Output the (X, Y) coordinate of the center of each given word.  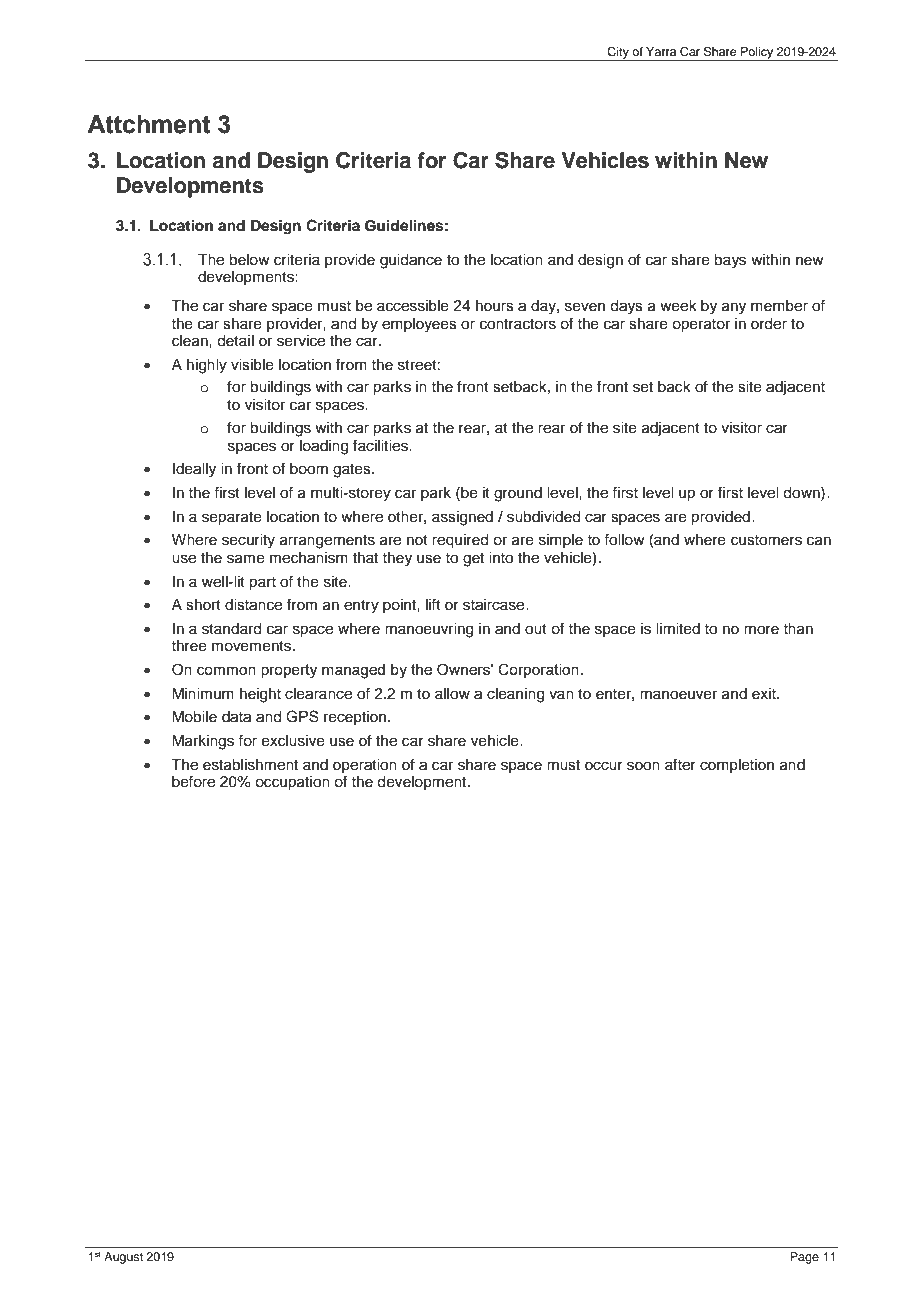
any (734, 308)
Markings (203, 742)
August (123, 1258)
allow (452, 694)
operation (365, 766)
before (193, 781)
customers (766, 540)
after (680, 764)
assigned (462, 518)
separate (232, 519)
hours (495, 306)
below (249, 260)
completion (737, 766)
